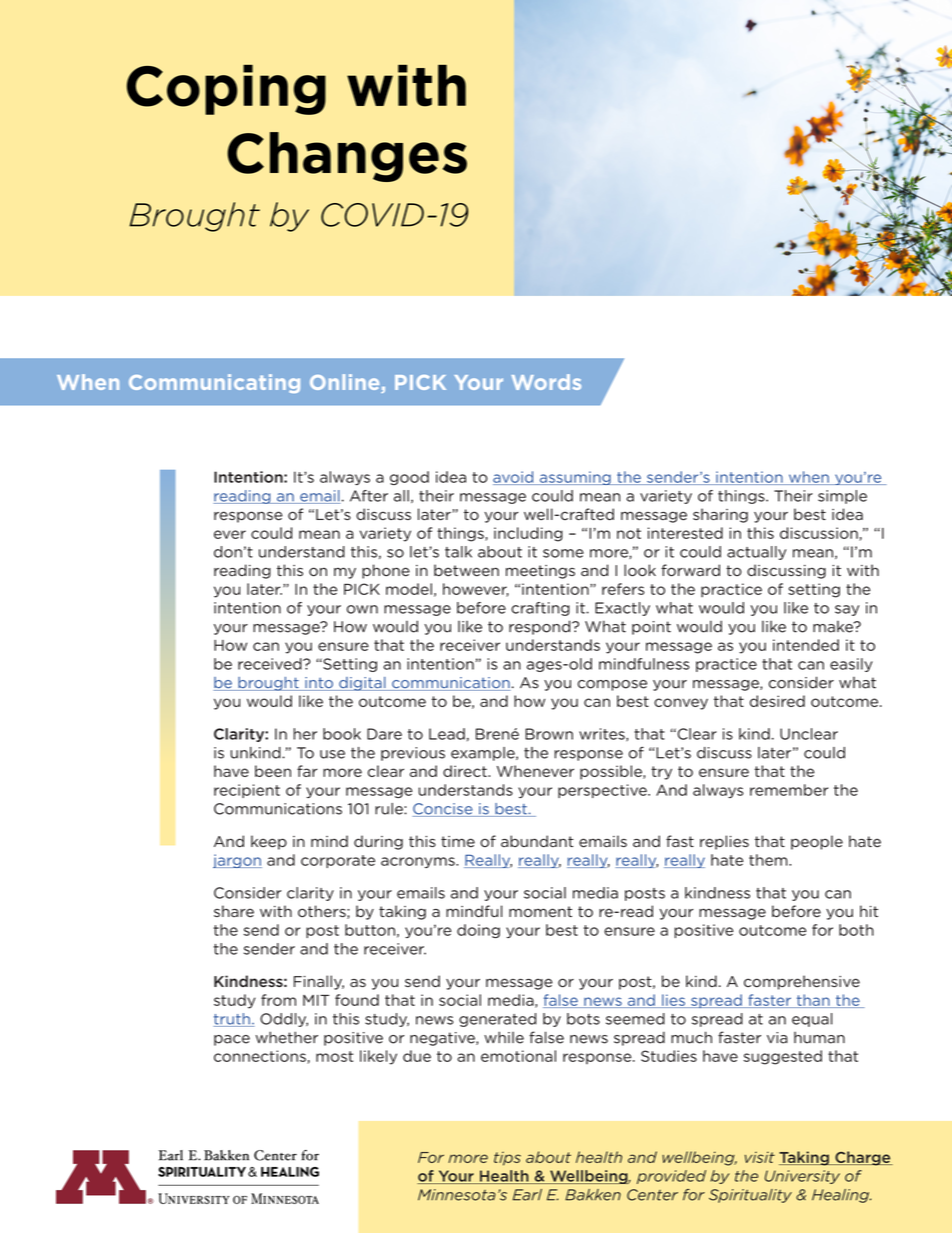 The width and height of the page is (952, 1233). I want to click on avoid, so click(514, 478).
